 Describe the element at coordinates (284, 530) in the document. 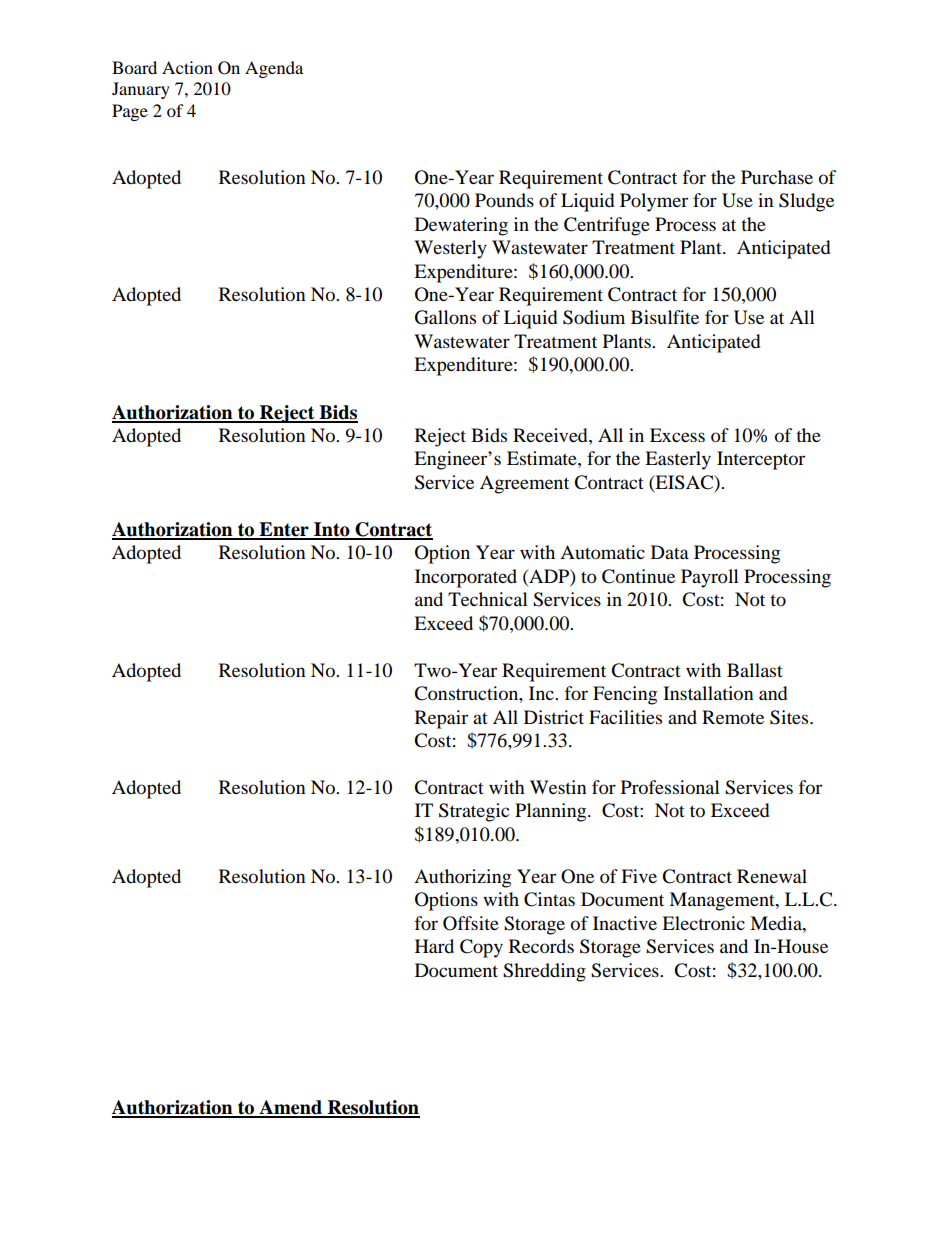

I see `Enter` at that location.
